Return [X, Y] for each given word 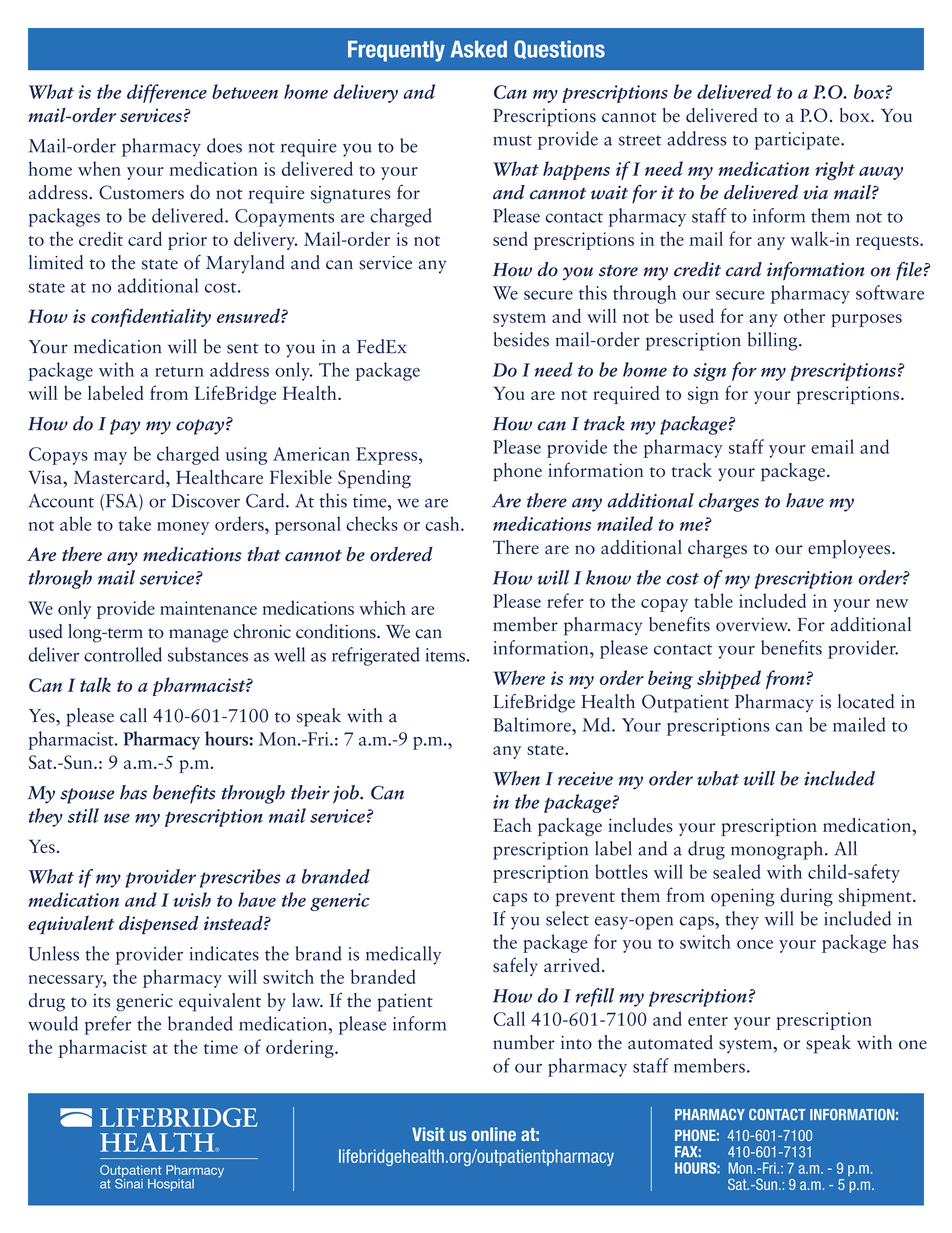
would [53, 1023]
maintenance [208, 608]
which [382, 607]
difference [167, 93]
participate [798, 141]
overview [753, 625]
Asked [479, 49]
